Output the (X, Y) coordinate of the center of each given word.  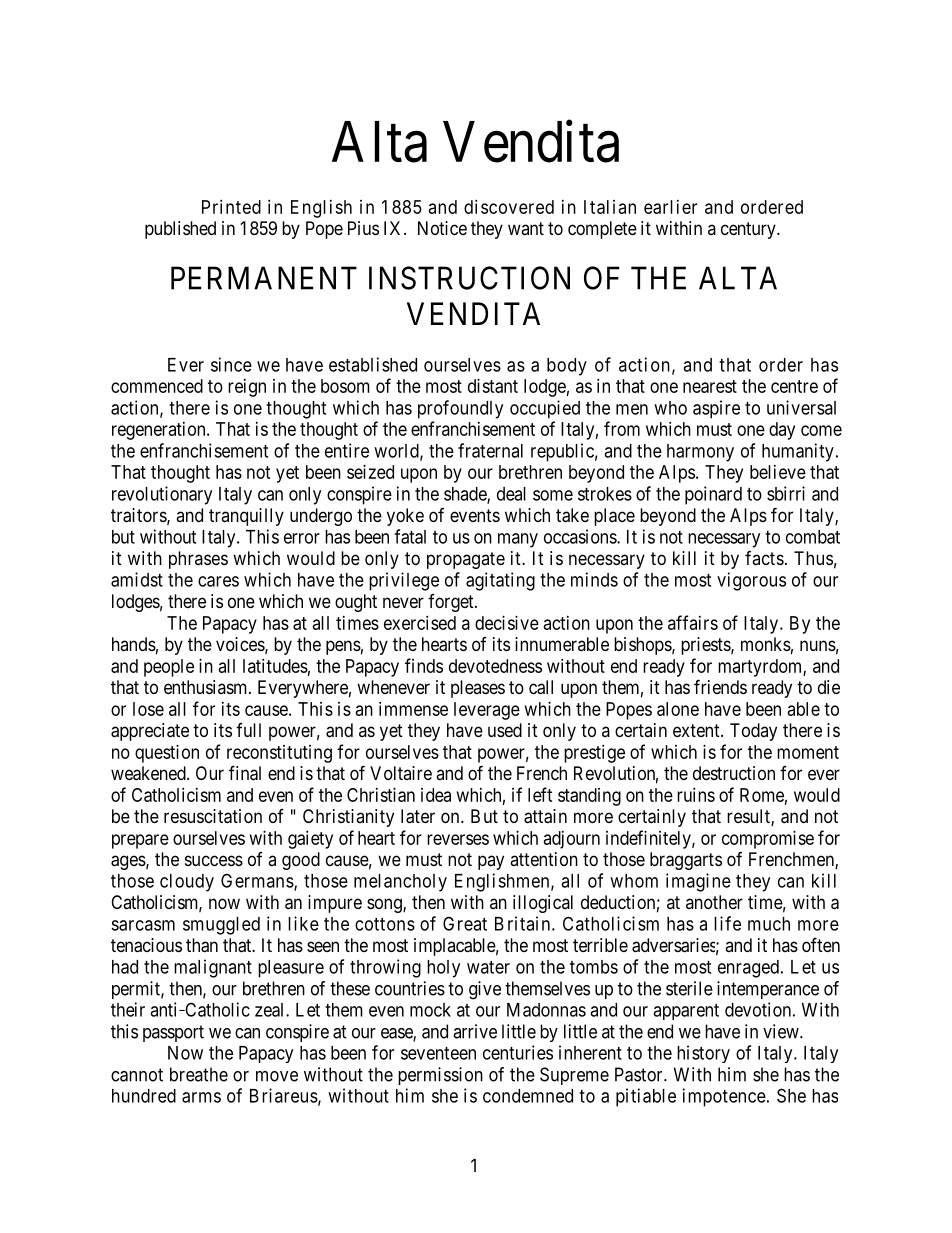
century (749, 230)
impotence (724, 1097)
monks (766, 644)
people (169, 668)
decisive (507, 622)
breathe (199, 1074)
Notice (442, 228)
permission (440, 1076)
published (180, 230)
